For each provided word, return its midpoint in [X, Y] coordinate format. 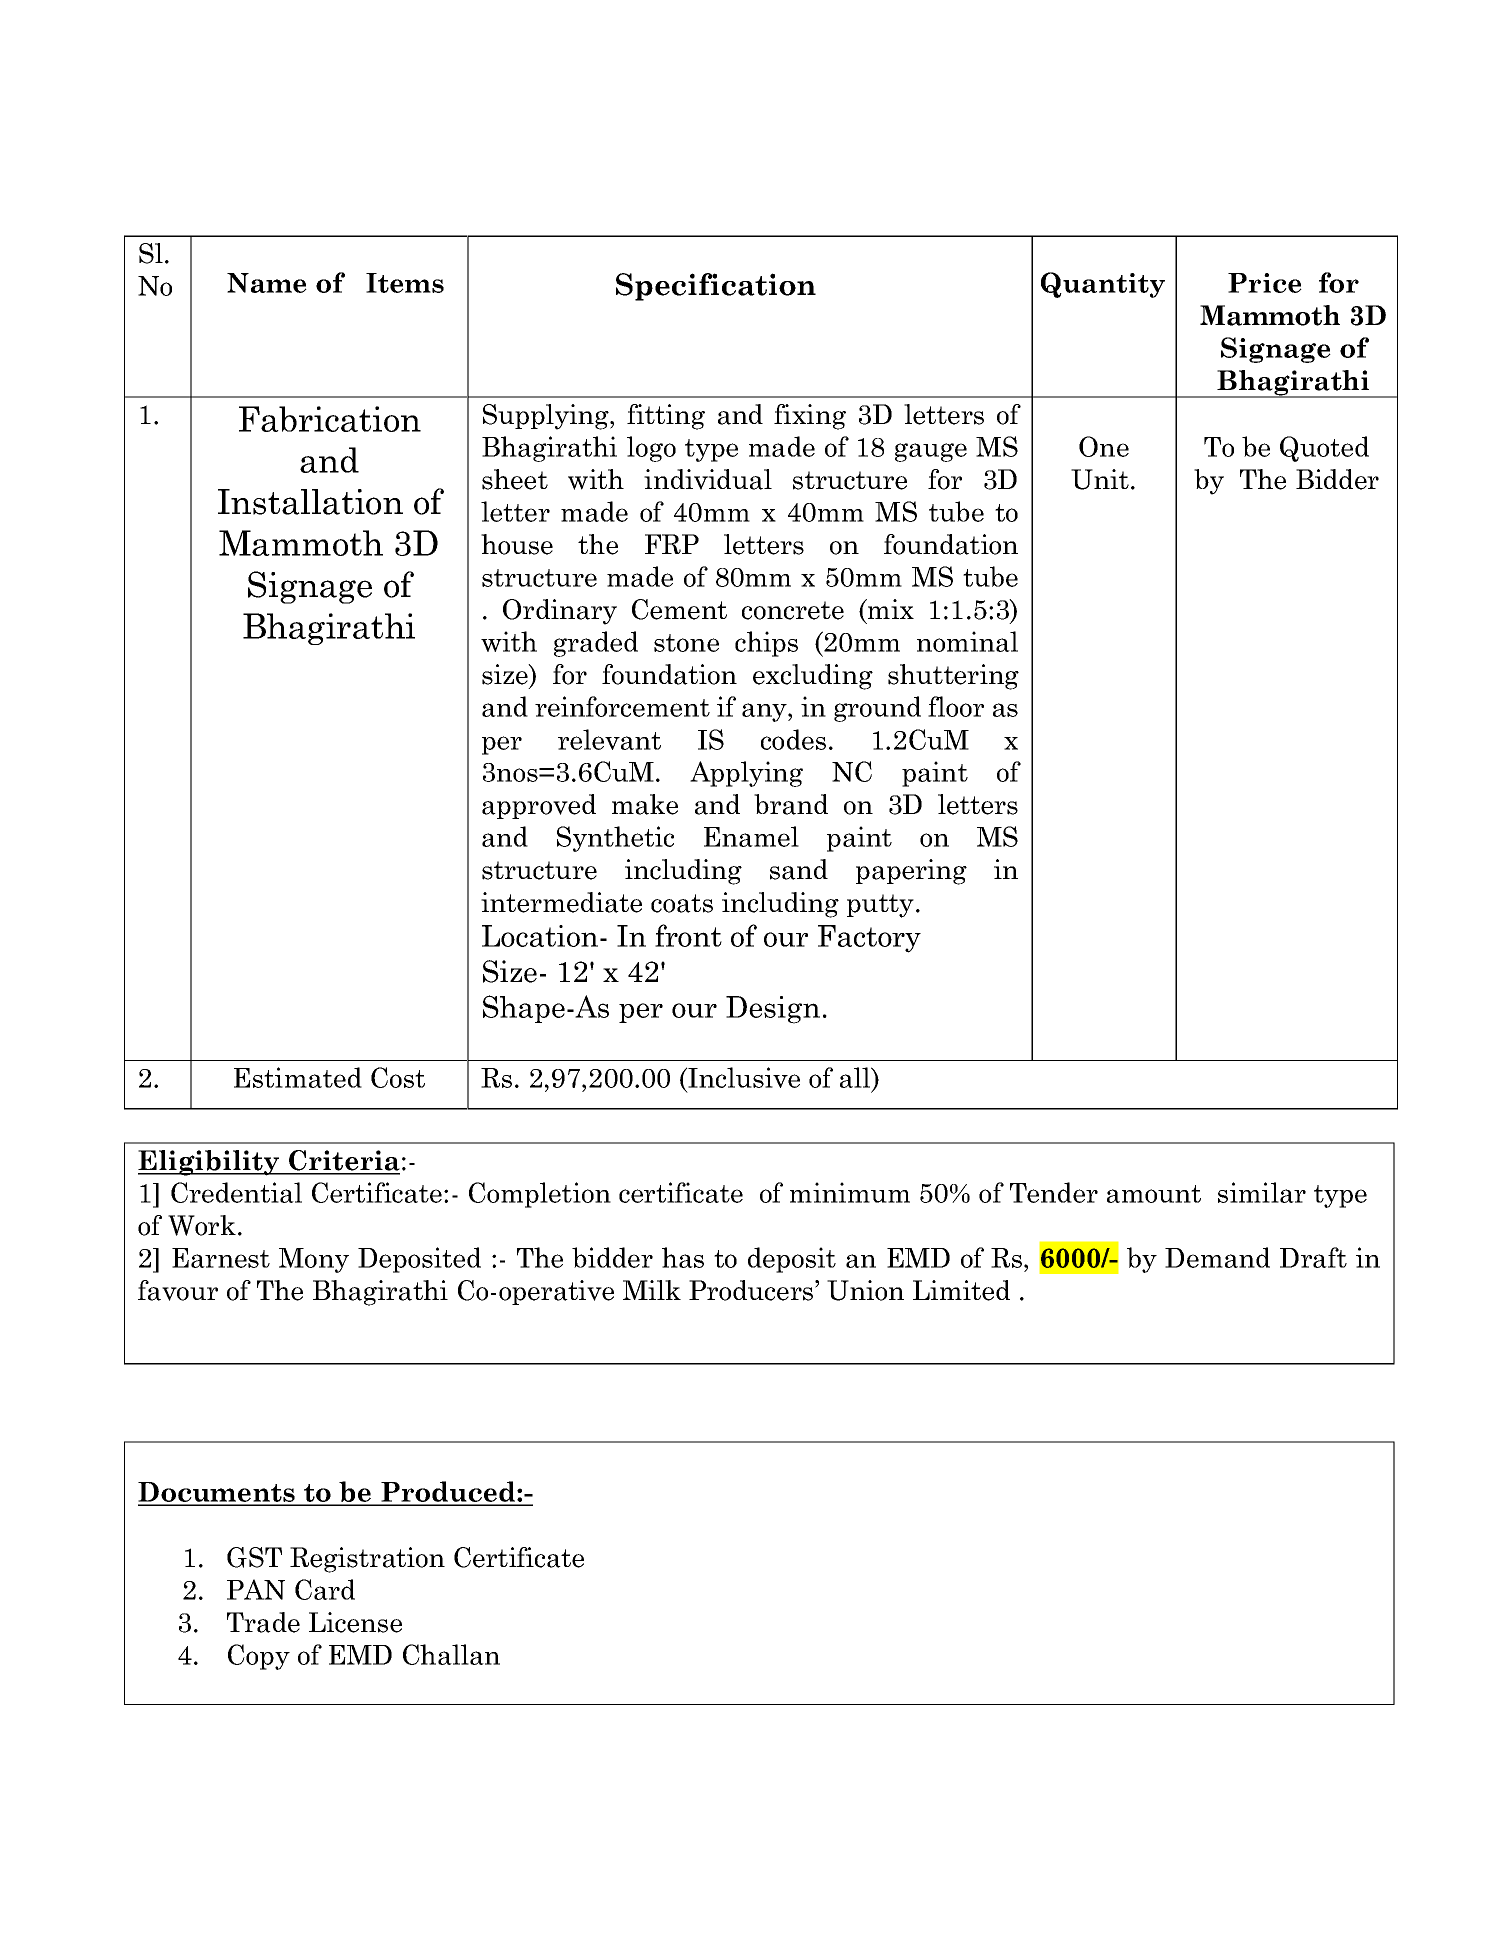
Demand [1217, 1257]
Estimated [298, 1077]
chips [766, 644]
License [355, 1622]
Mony [314, 1260]
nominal [967, 641]
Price [1265, 283]
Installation [310, 502]
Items [405, 283]
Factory [869, 939]
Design [773, 1010]
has [683, 1257]
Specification [716, 287]
